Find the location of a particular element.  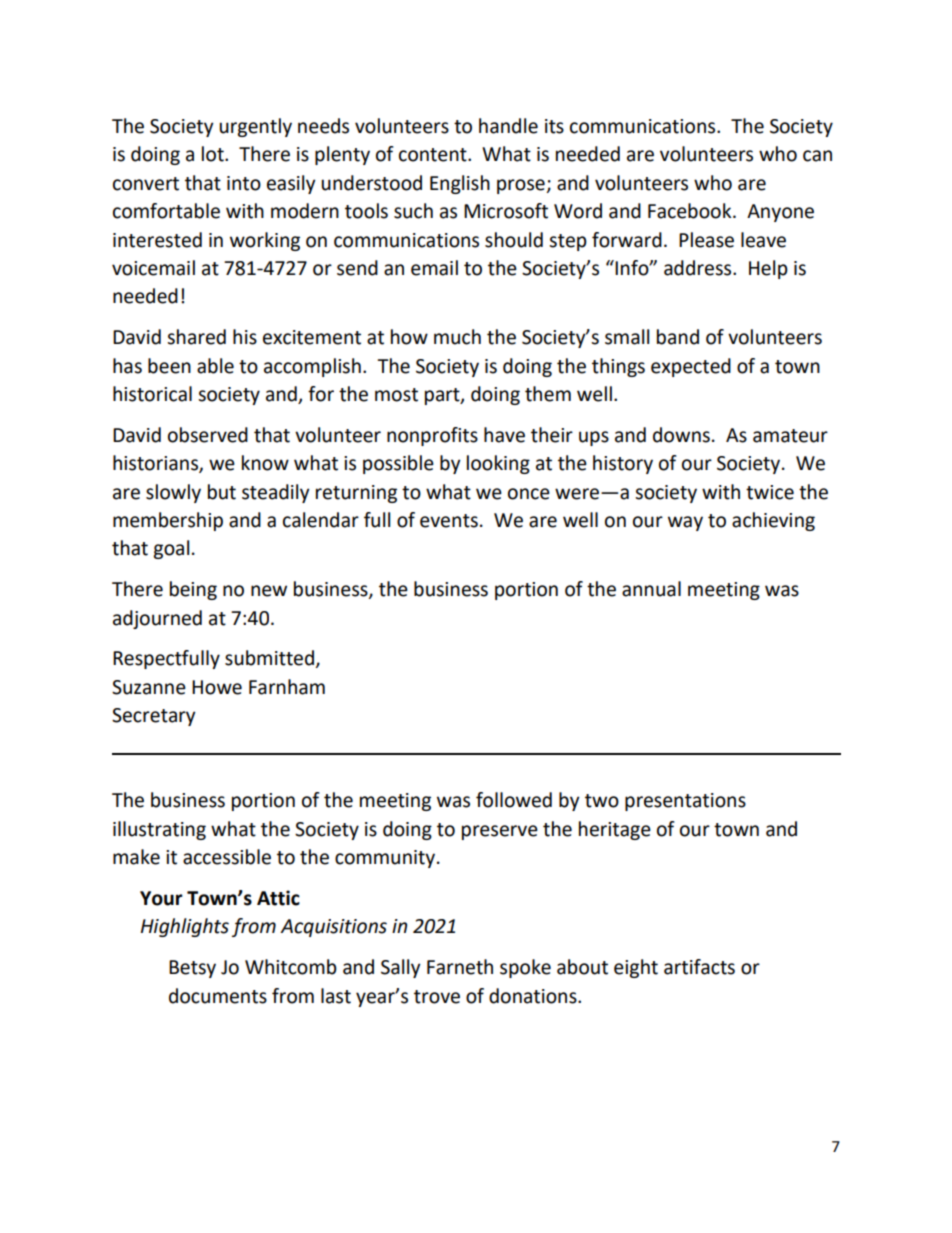

achieving is located at coordinates (773, 521).
